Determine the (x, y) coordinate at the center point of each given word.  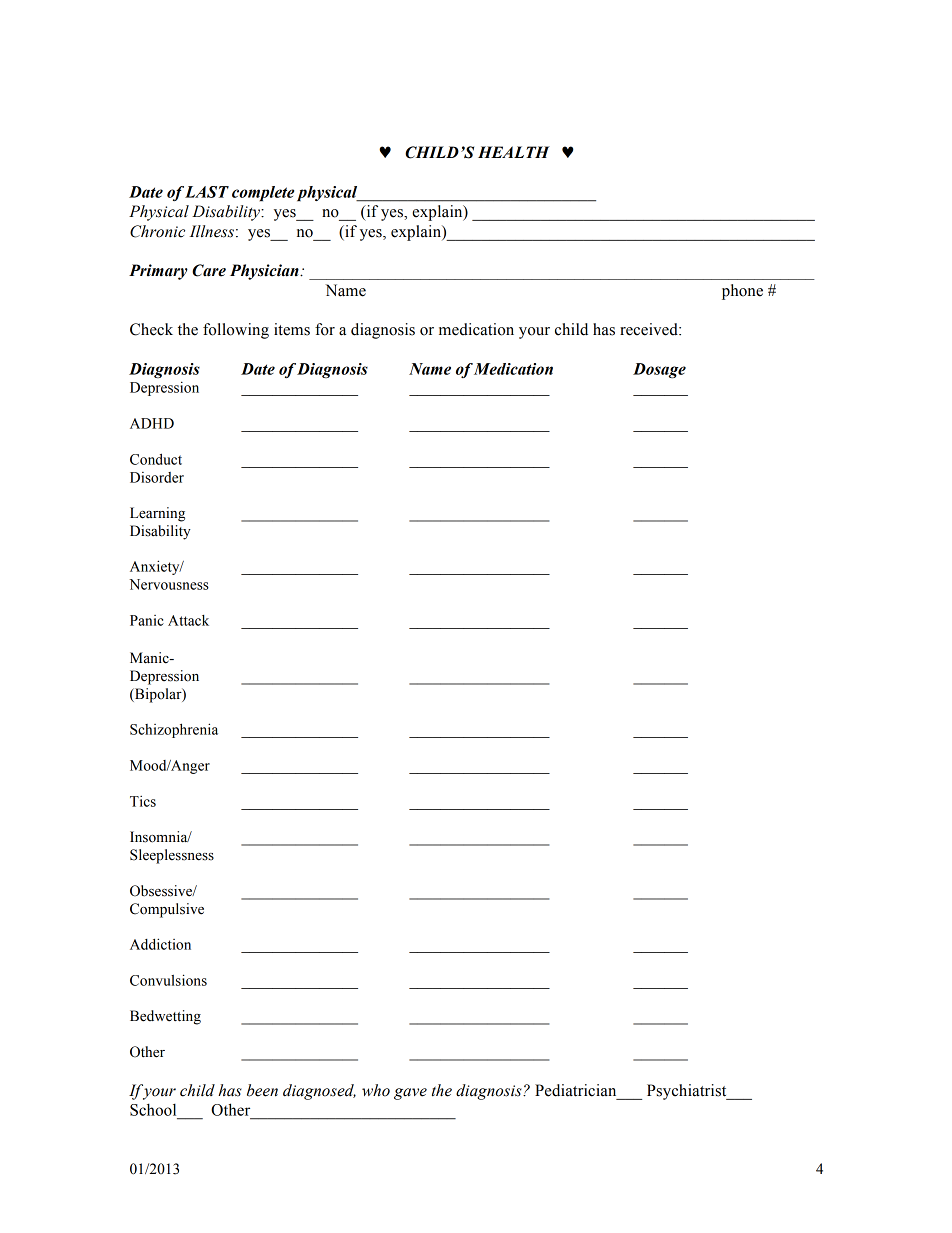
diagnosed (319, 1092)
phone (742, 292)
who (376, 1090)
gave (410, 1094)
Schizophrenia (174, 730)
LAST (207, 192)
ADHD (152, 423)
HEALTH (514, 152)
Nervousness (169, 584)
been (262, 1090)
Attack (188, 620)
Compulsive (167, 910)
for (325, 329)
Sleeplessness (172, 856)
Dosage (659, 371)
